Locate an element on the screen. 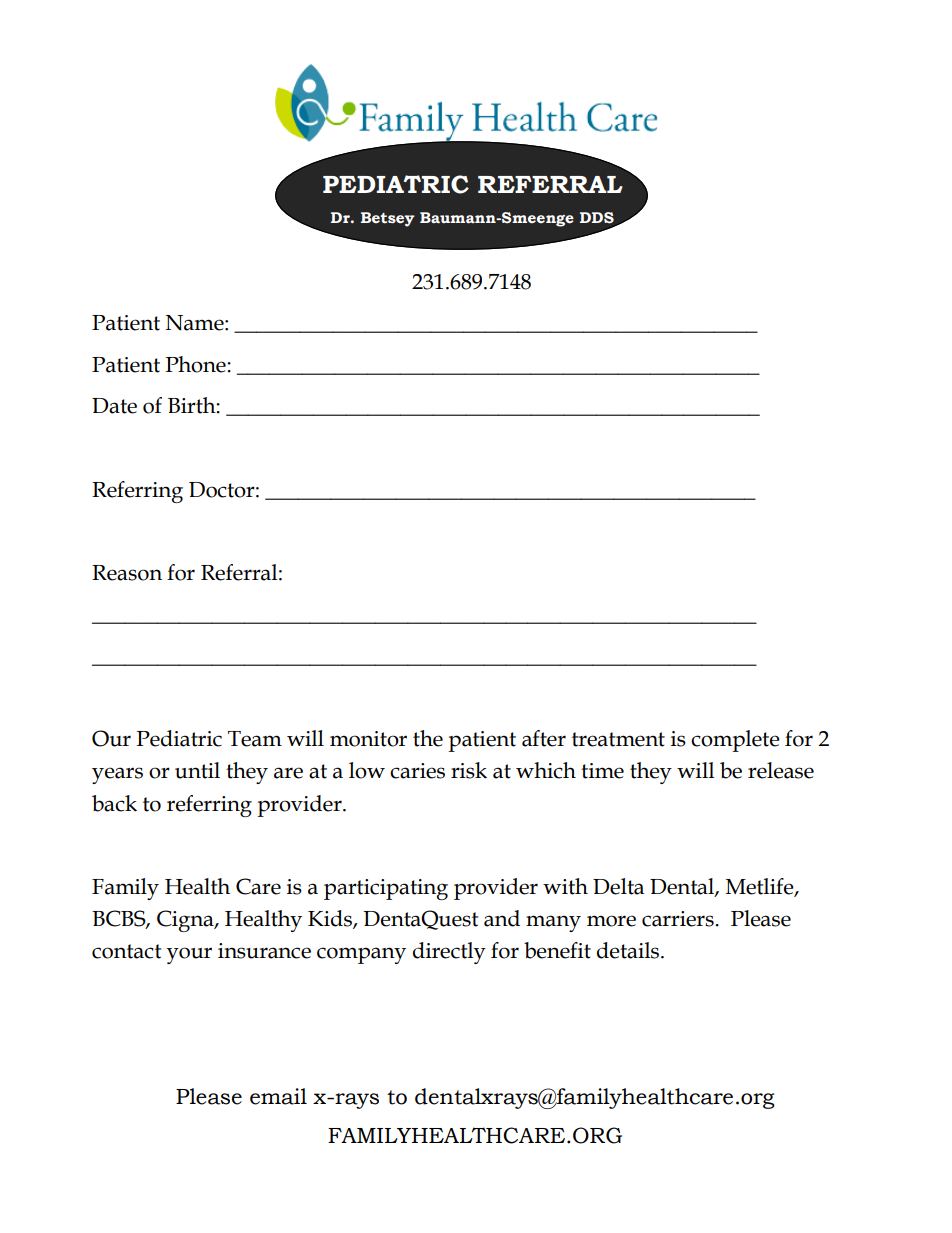 This screenshot has height=1233, width=952. Metlife is located at coordinates (761, 887).
